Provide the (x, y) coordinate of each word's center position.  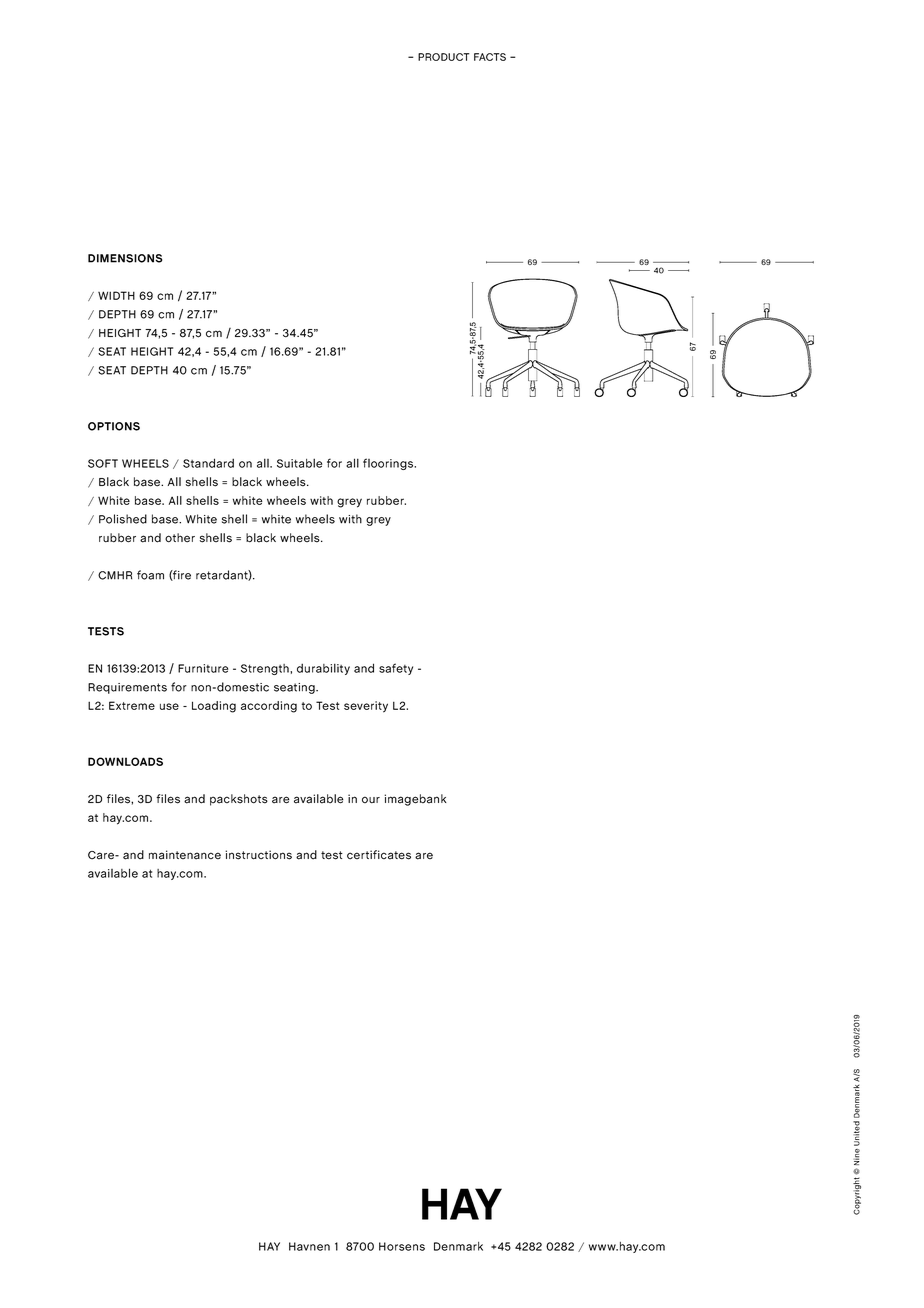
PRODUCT (444, 57)
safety (396, 669)
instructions (258, 855)
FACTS (490, 57)
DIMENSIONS (125, 258)
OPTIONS (114, 426)
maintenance (185, 855)
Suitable (299, 463)
